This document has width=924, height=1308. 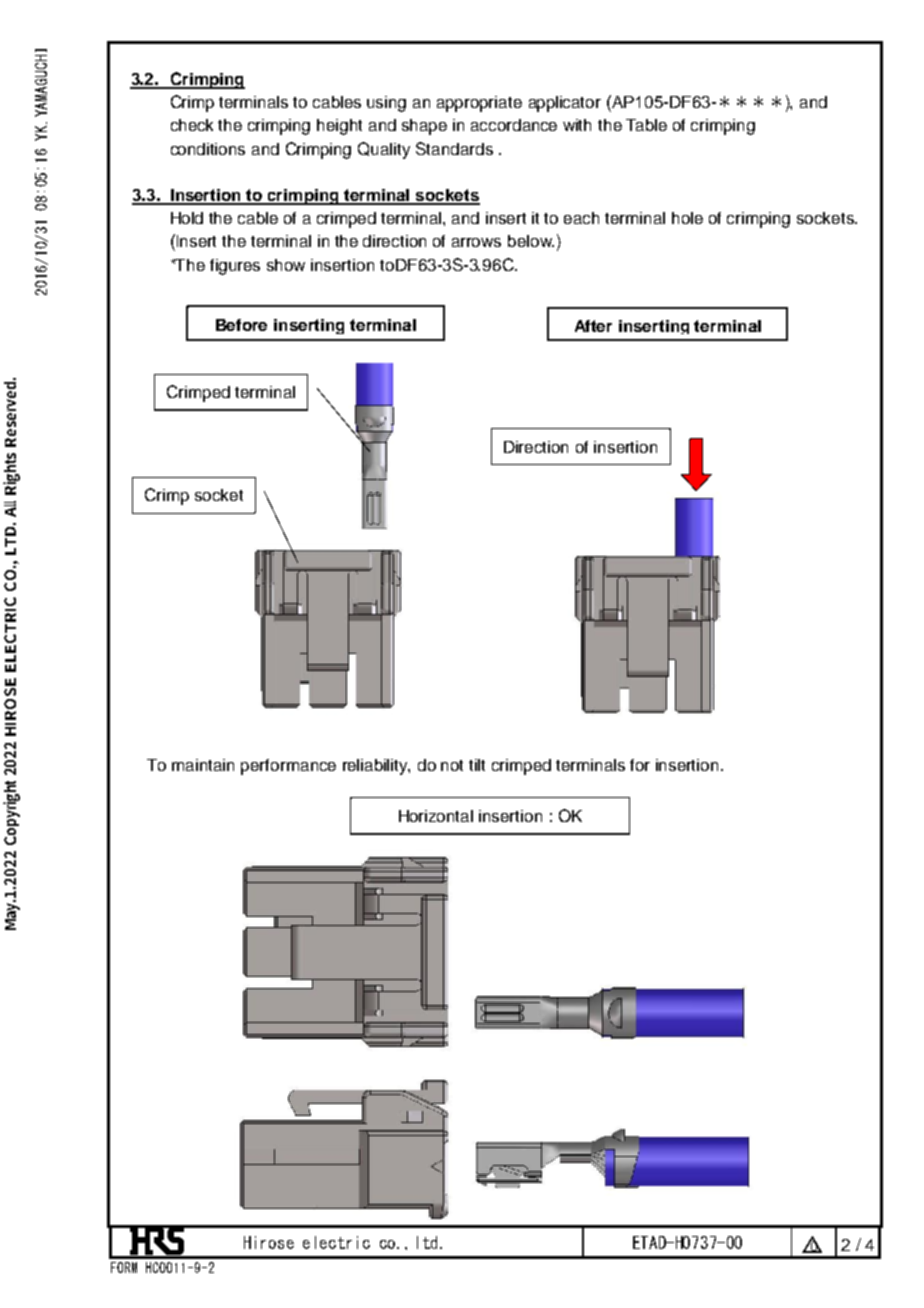 What do you see at coordinates (208, 149) in the document?
I see `conditions` at bounding box center [208, 149].
